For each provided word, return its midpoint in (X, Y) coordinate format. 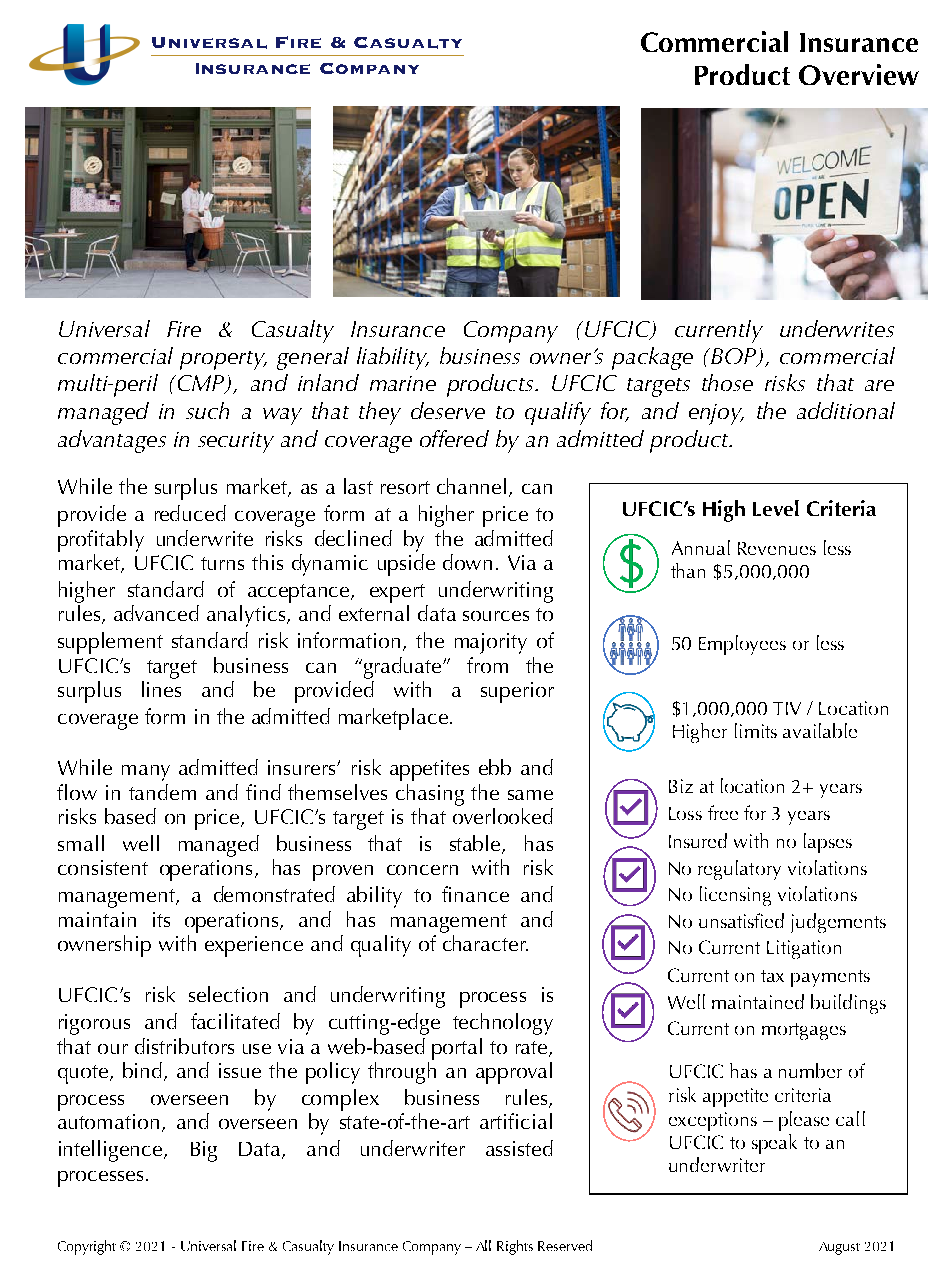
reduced (190, 513)
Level (776, 508)
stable (476, 844)
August (839, 1248)
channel (471, 486)
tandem (162, 792)
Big (204, 1151)
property (223, 360)
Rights (515, 1247)
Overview (859, 74)
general (313, 358)
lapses (828, 843)
